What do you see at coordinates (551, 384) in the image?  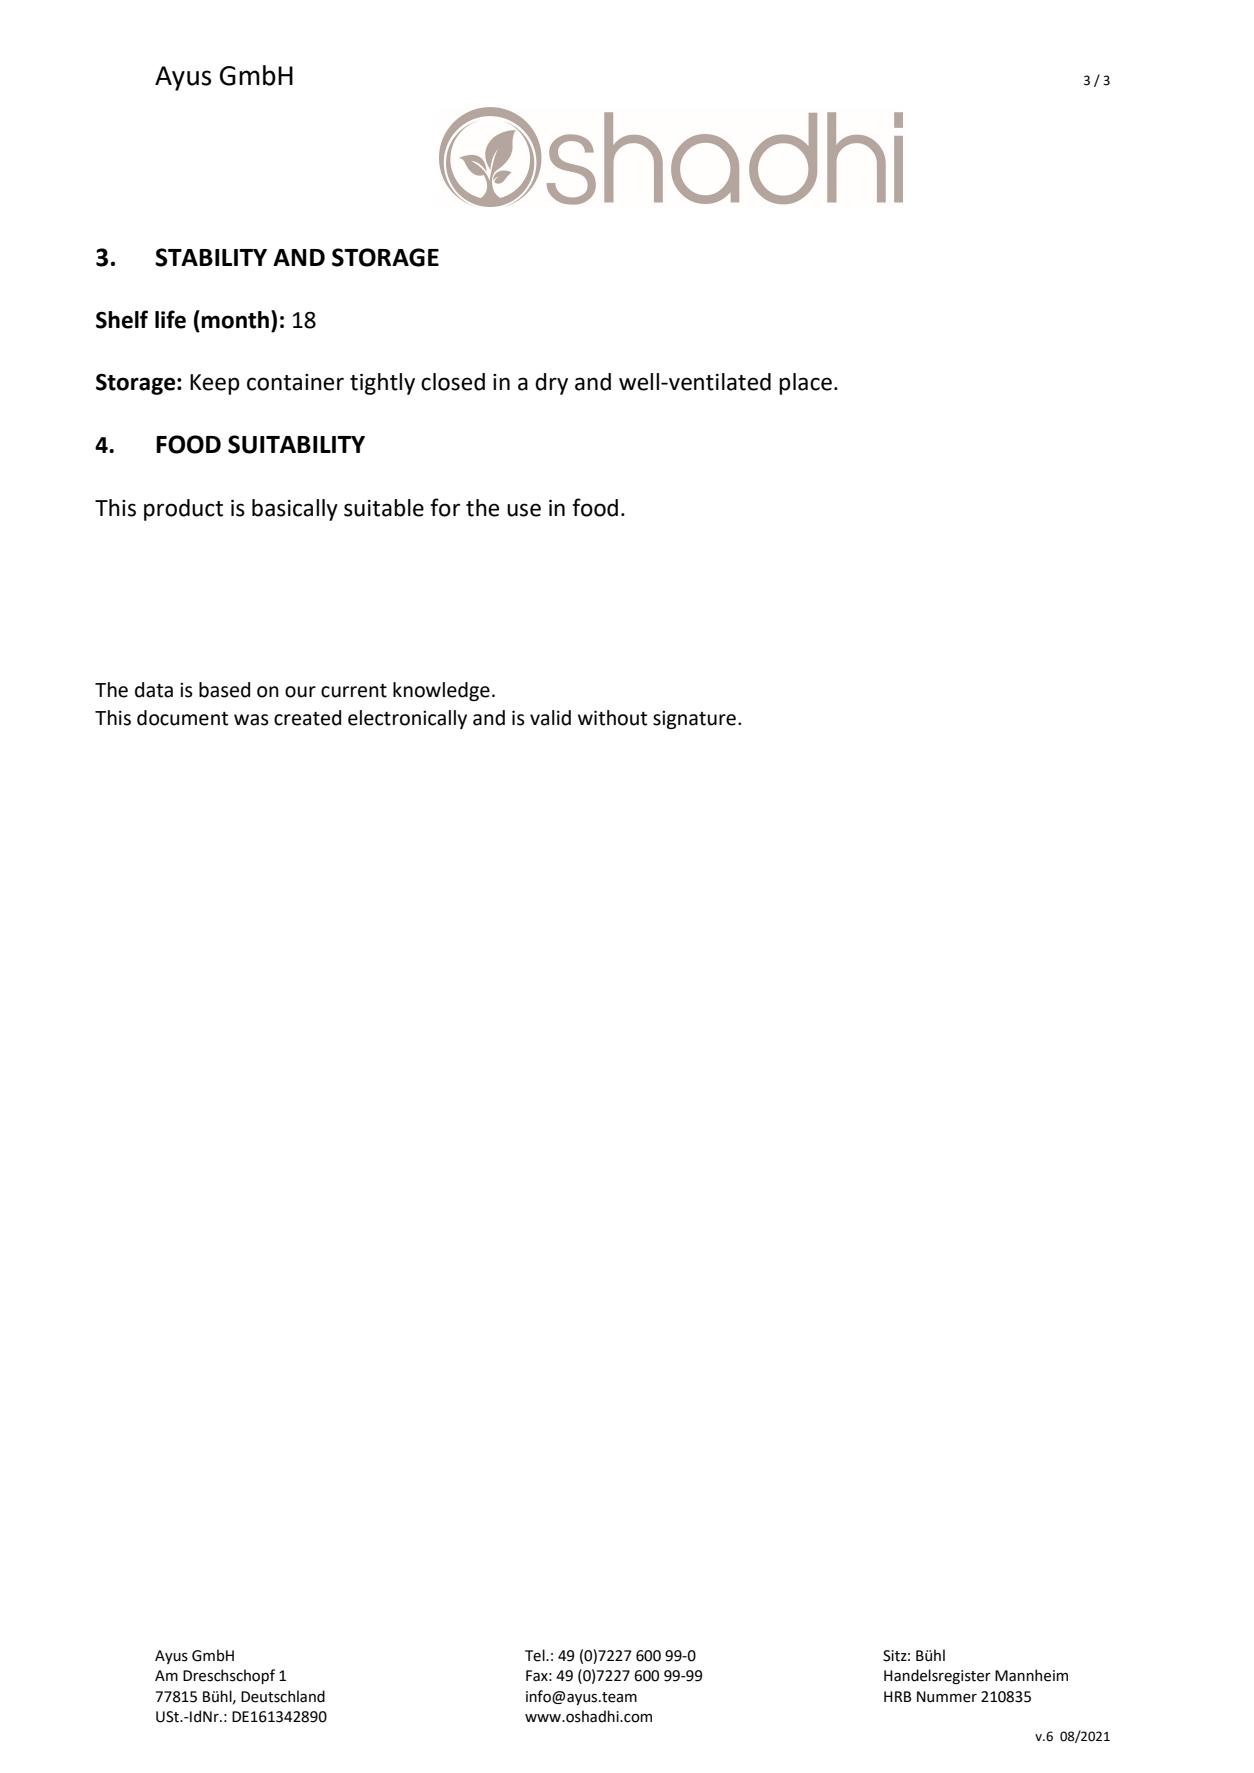 I see `dry` at bounding box center [551, 384].
